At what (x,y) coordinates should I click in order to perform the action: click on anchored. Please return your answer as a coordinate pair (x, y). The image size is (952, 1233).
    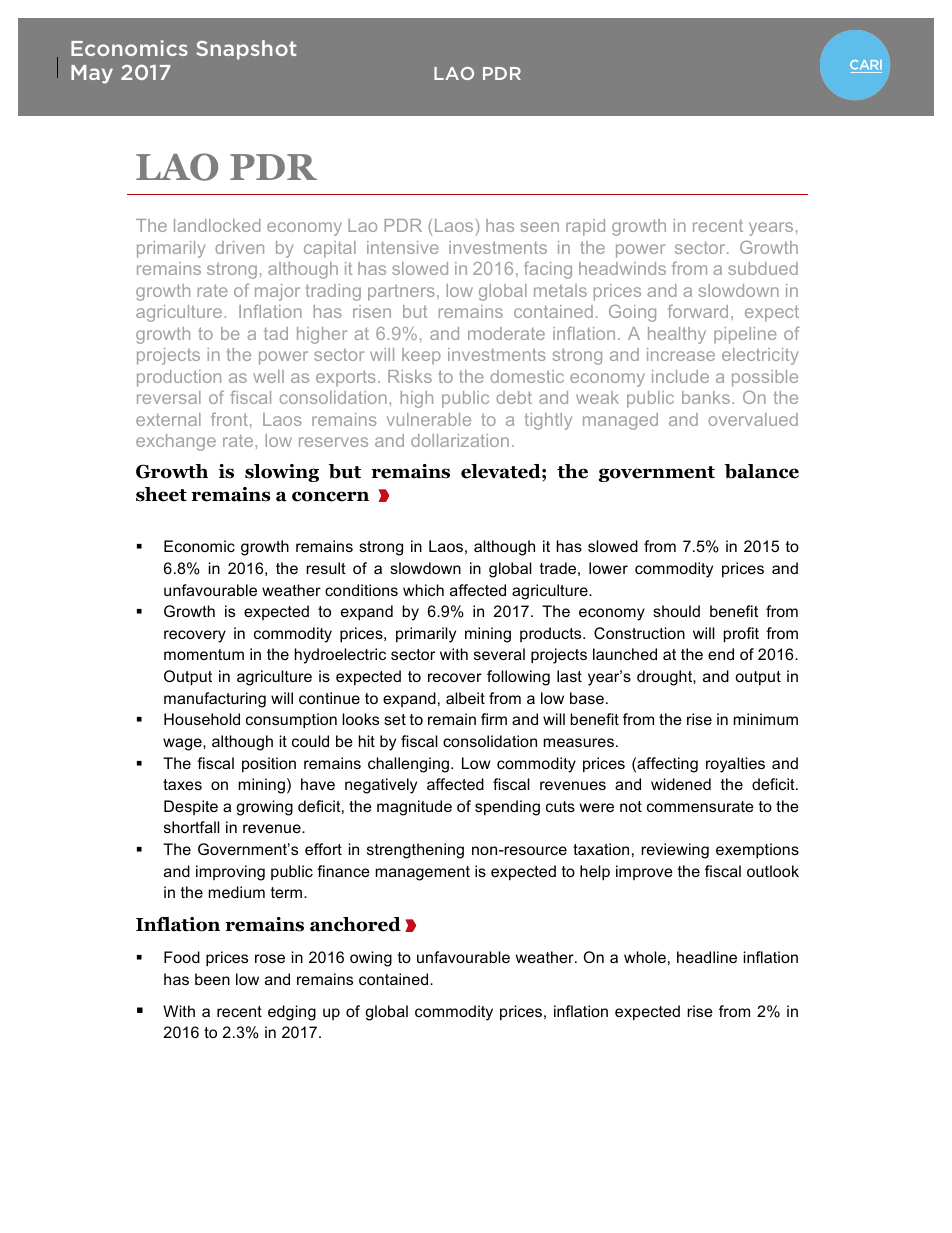
    Looking at the image, I should click on (355, 924).
